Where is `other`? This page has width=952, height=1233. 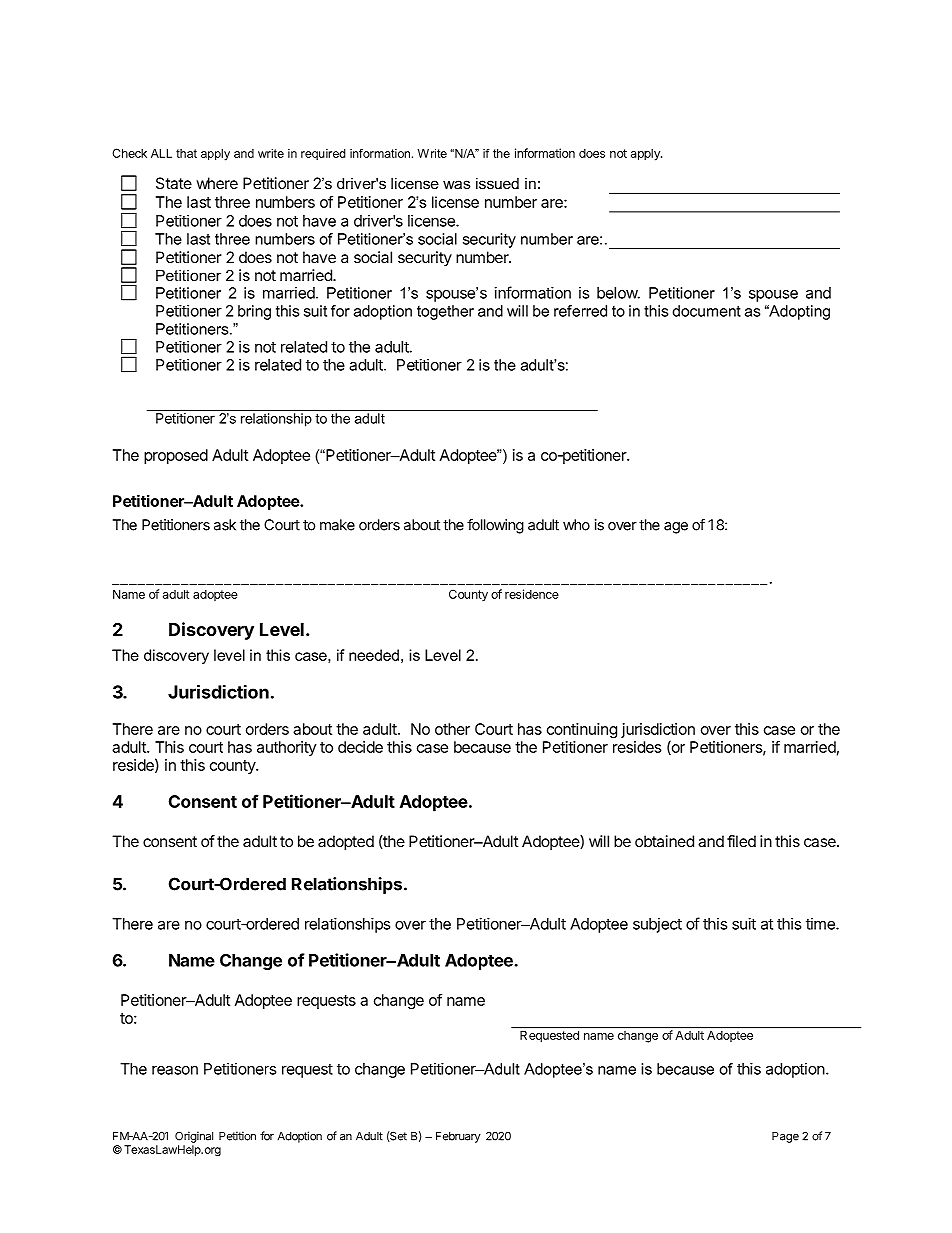 other is located at coordinates (452, 729).
